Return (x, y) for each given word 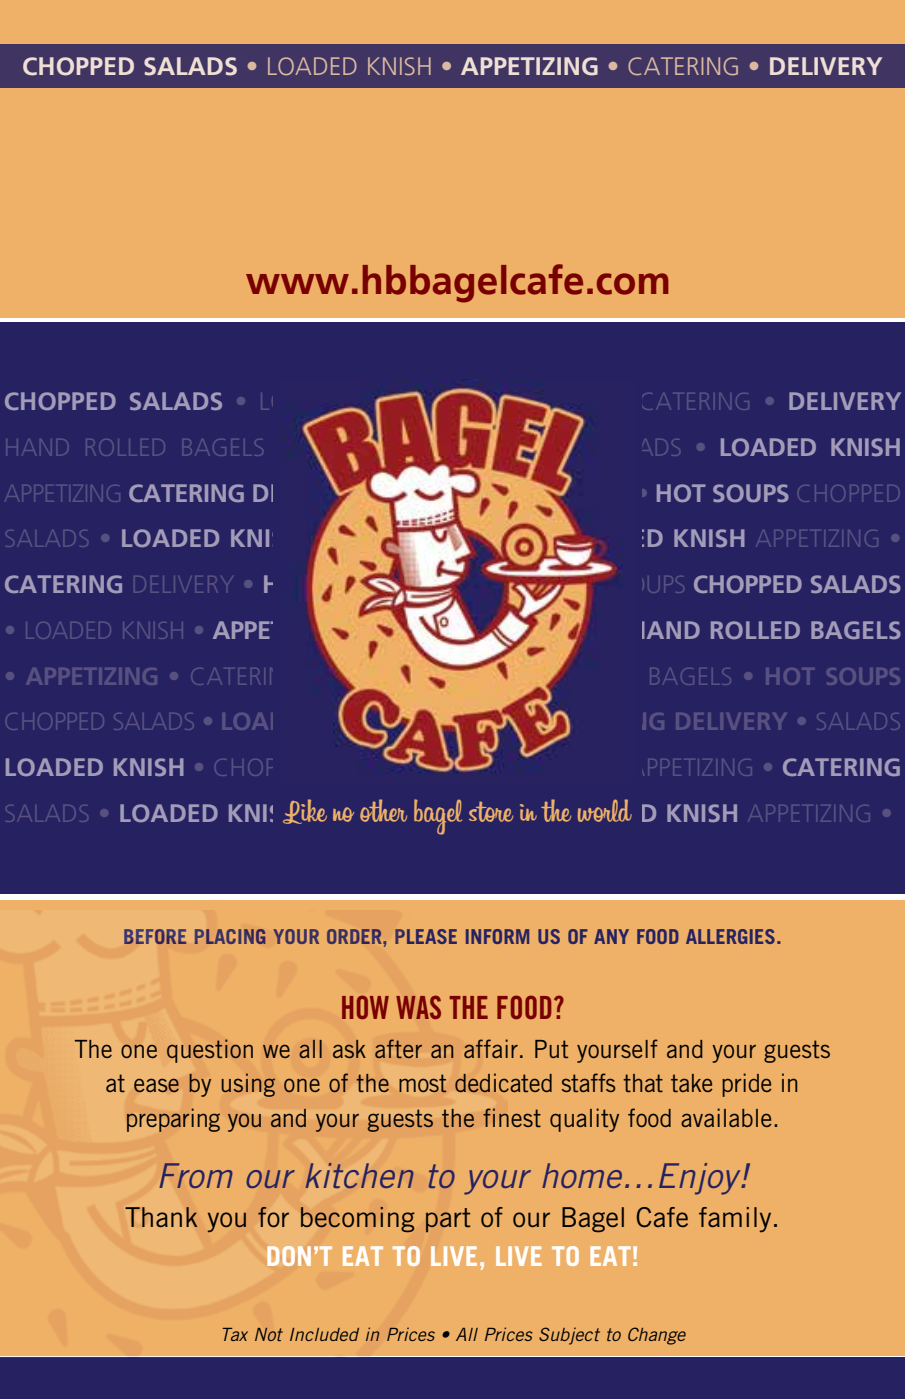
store (491, 811)
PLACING (230, 936)
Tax (235, 1334)
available (726, 1117)
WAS (418, 1007)
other (383, 810)
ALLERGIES (730, 936)
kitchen (359, 1175)
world (605, 810)
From (196, 1175)
